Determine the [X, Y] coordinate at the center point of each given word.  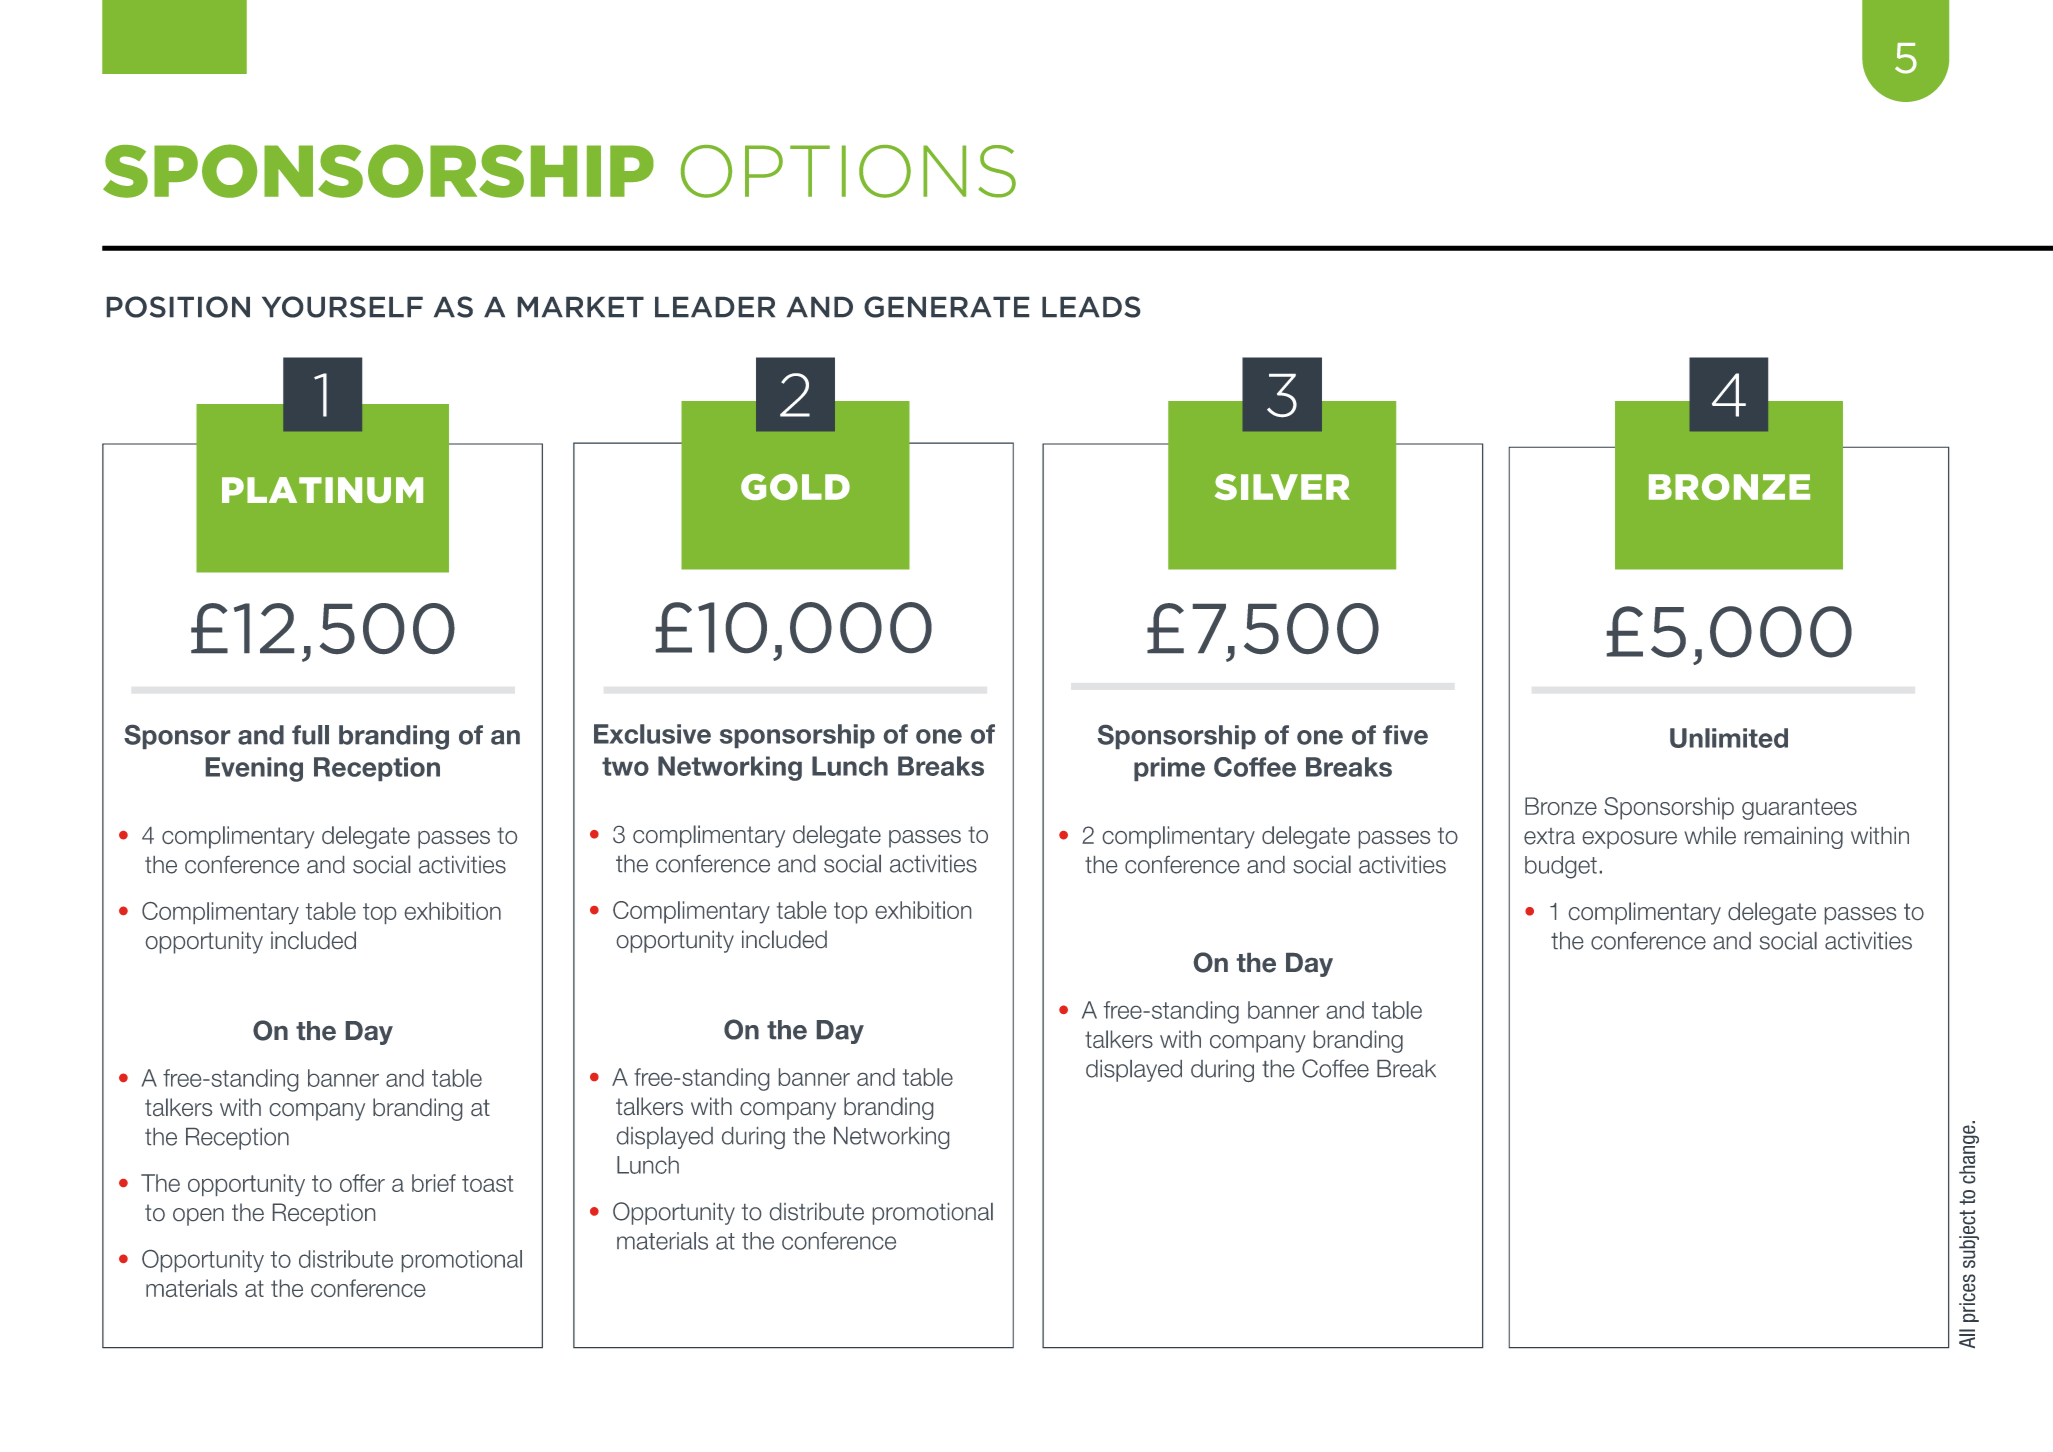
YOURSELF [342, 307]
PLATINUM [322, 490]
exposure [1630, 840]
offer [362, 1183]
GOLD [795, 487]
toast [487, 1183]
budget [1561, 867]
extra [1549, 836]
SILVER [1282, 487]
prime [1169, 769]
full [310, 735]
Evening [254, 769]
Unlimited [1729, 738]
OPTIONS [848, 171]
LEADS [1091, 307]
